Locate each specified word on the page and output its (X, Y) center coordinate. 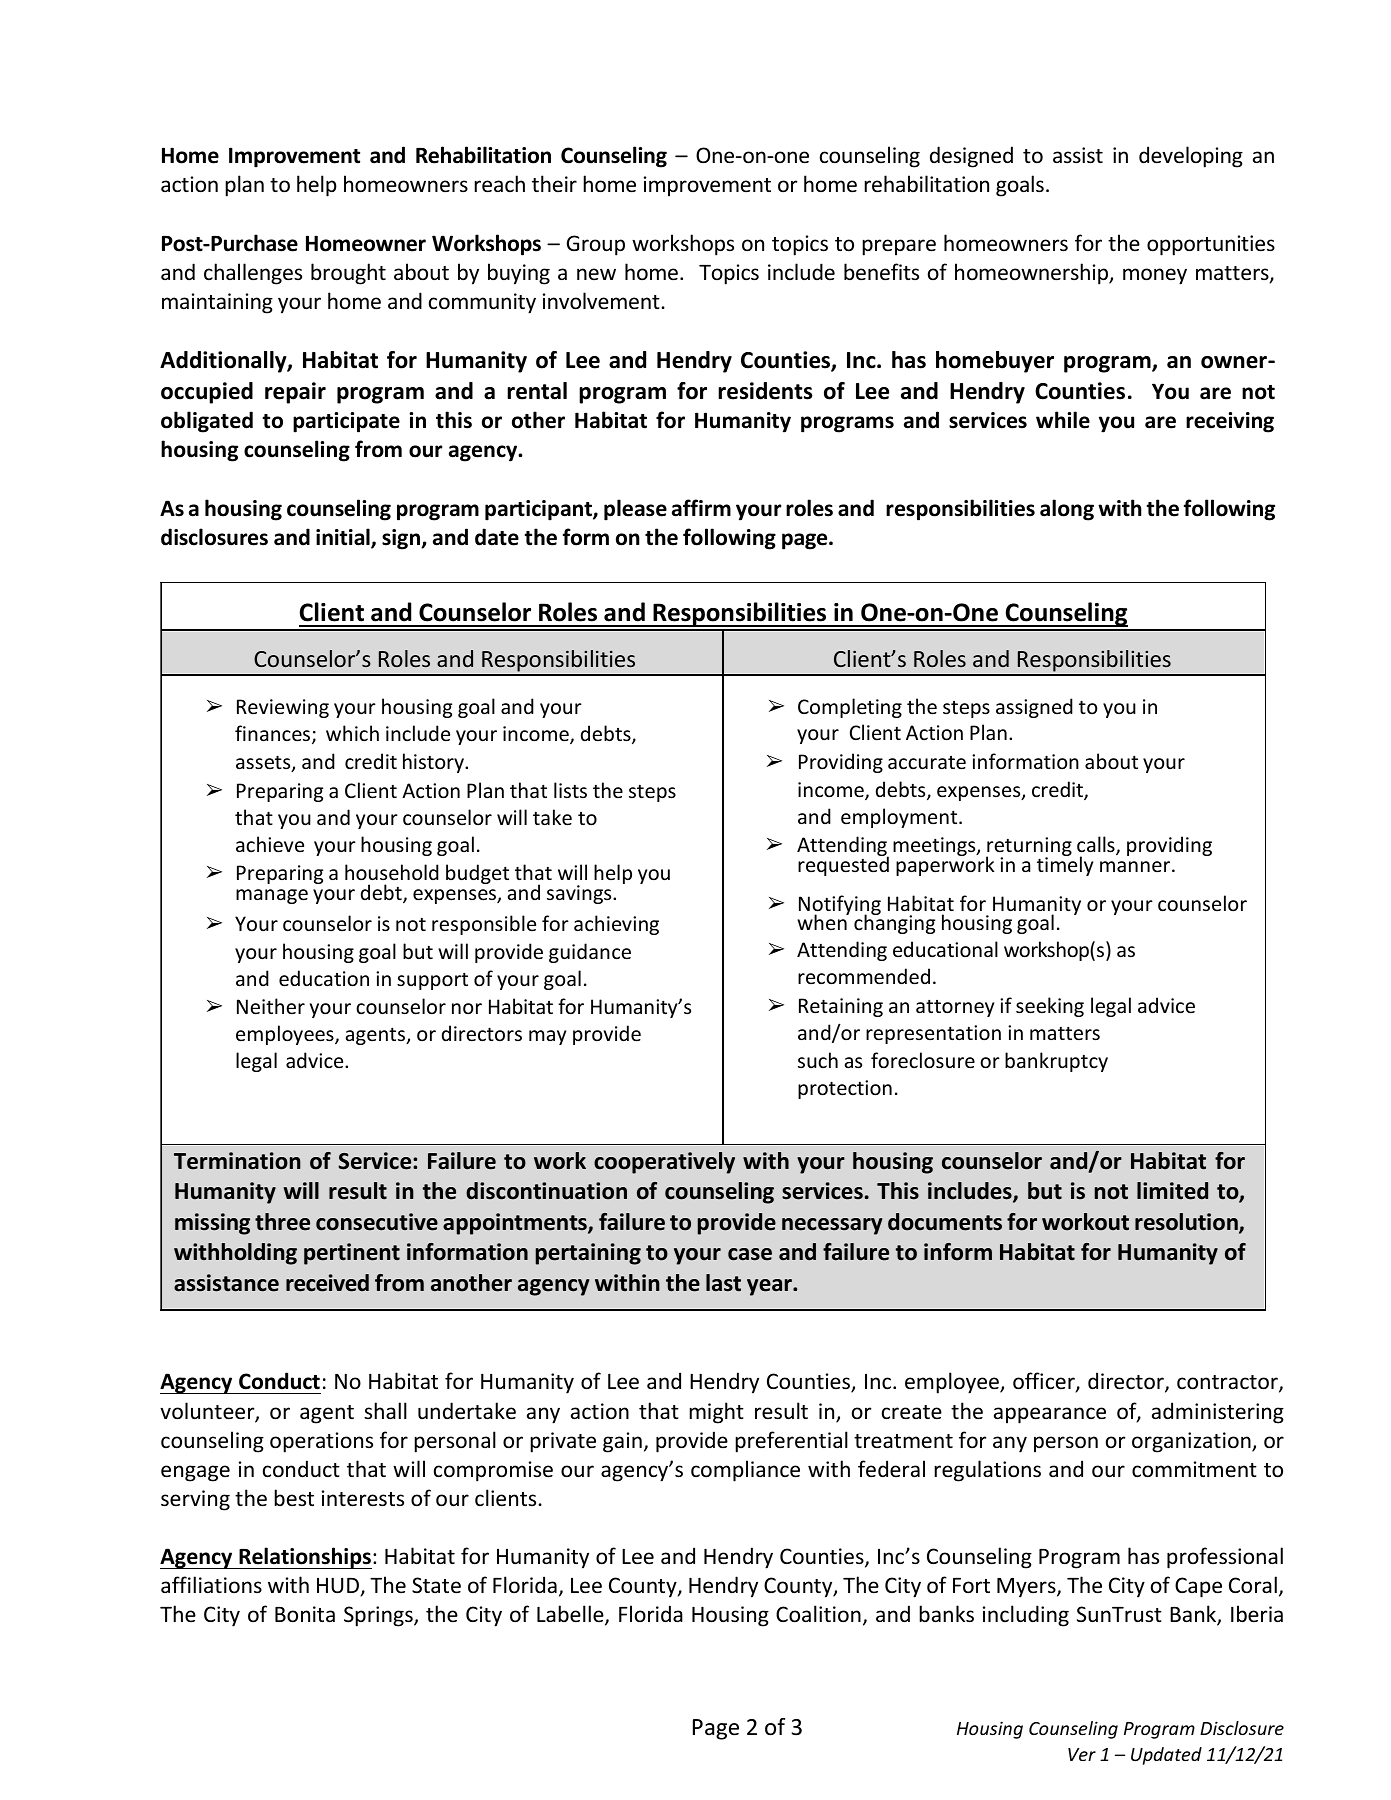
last (723, 1283)
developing (1191, 157)
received (327, 1283)
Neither (271, 1006)
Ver (1082, 1754)
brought (348, 274)
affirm (701, 508)
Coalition (818, 1614)
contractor (1228, 1384)
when (823, 921)
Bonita (305, 1614)
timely (1065, 865)
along (1067, 510)
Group (596, 245)
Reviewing (283, 708)
